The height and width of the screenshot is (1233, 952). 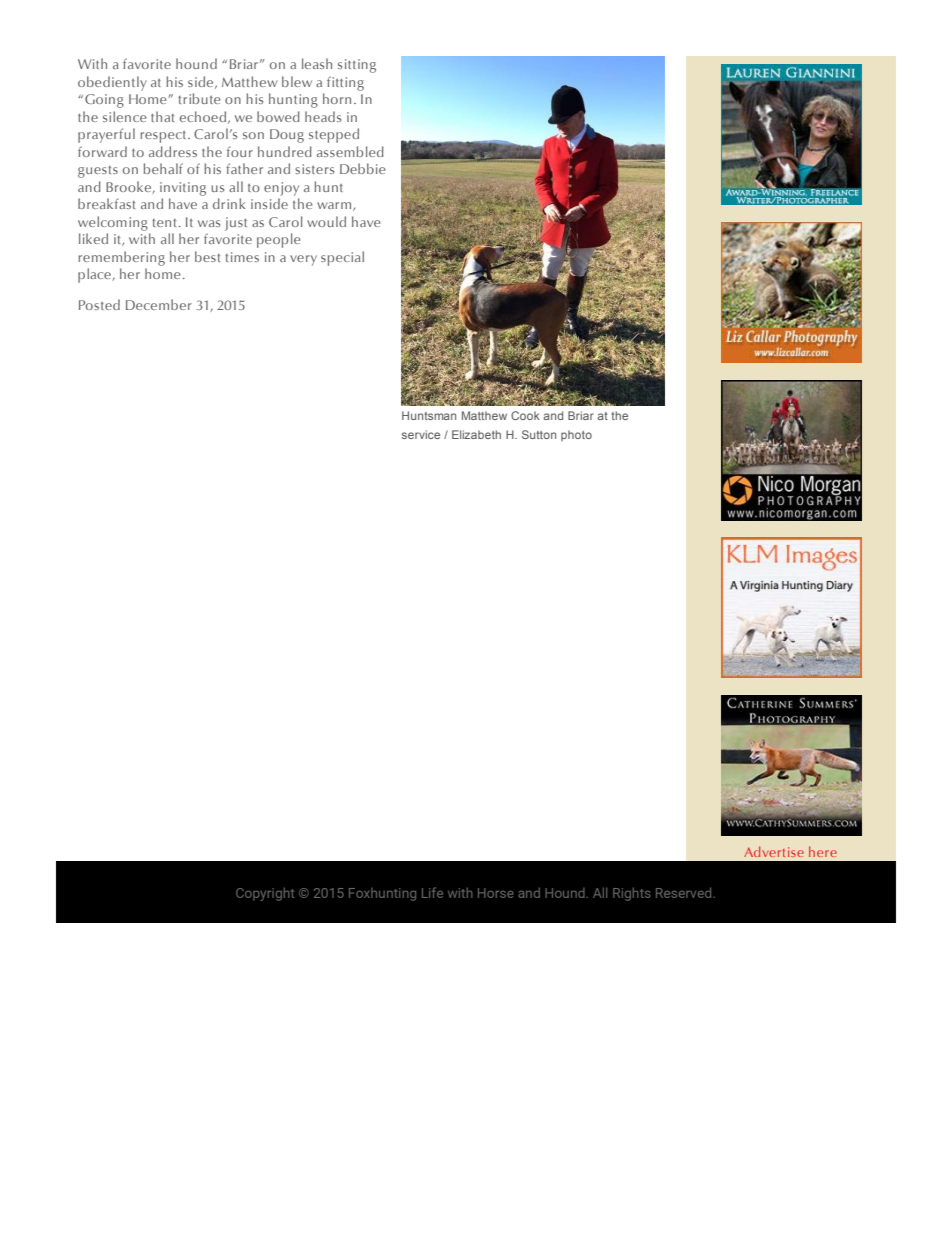 What do you see at coordinates (199, 98) in the screenshot?
I see `tribute` at bounding box center [199, 98].
